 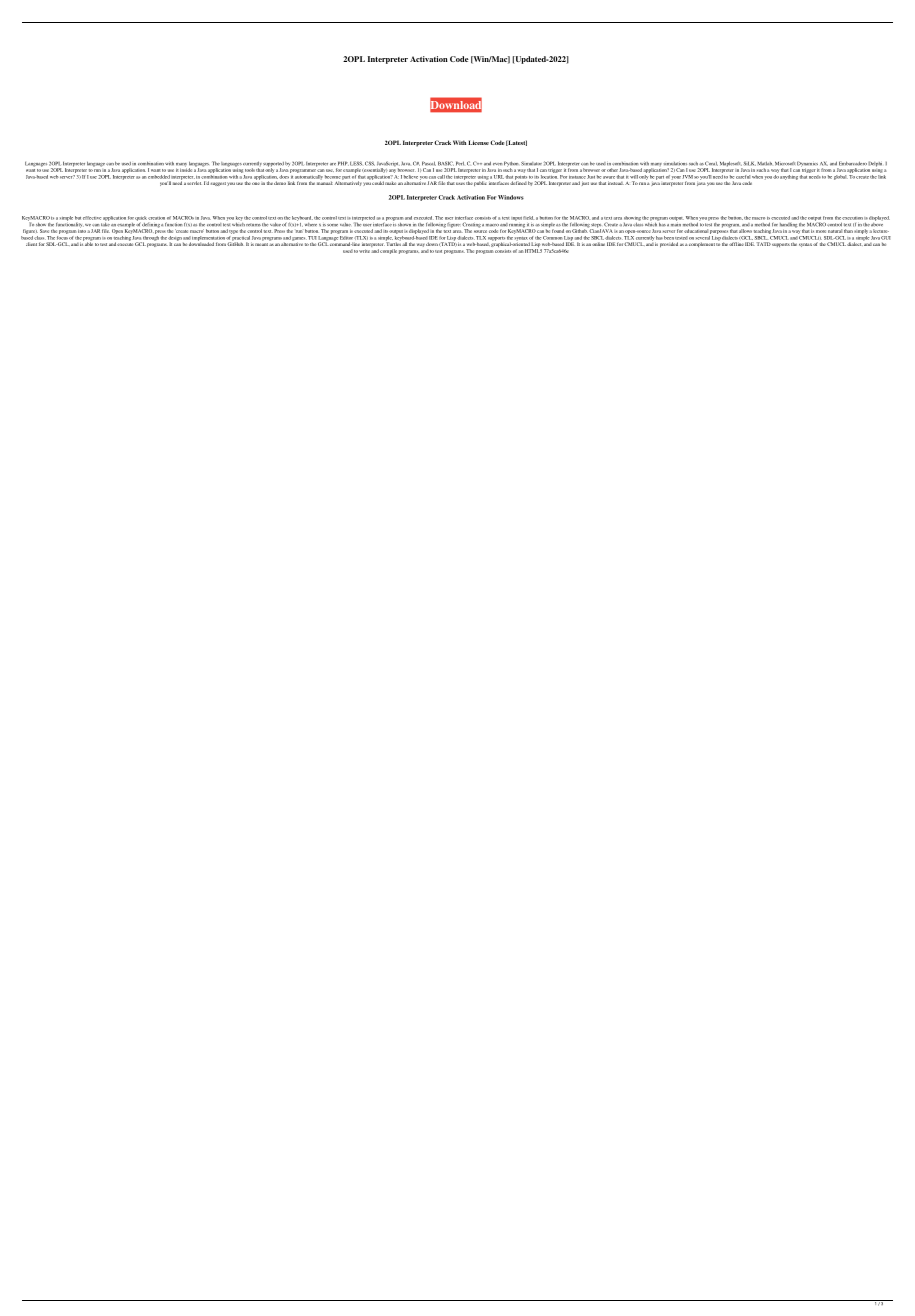 I want to click on input, so click(x=516, y=219).
